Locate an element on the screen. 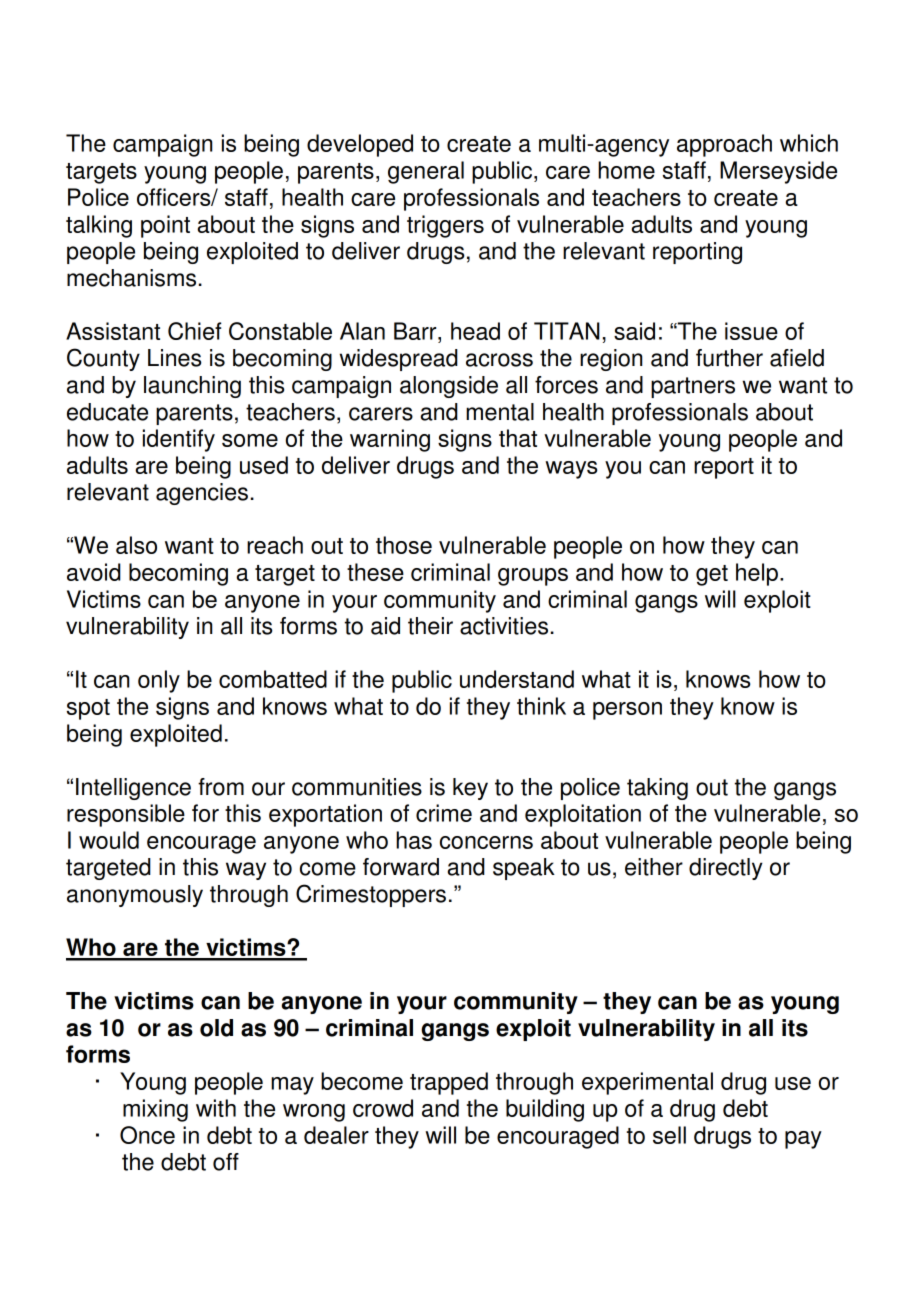 Image resolution: width=924 pixels, height=1308 pixels. warning is located at coordinates (390, 440).
